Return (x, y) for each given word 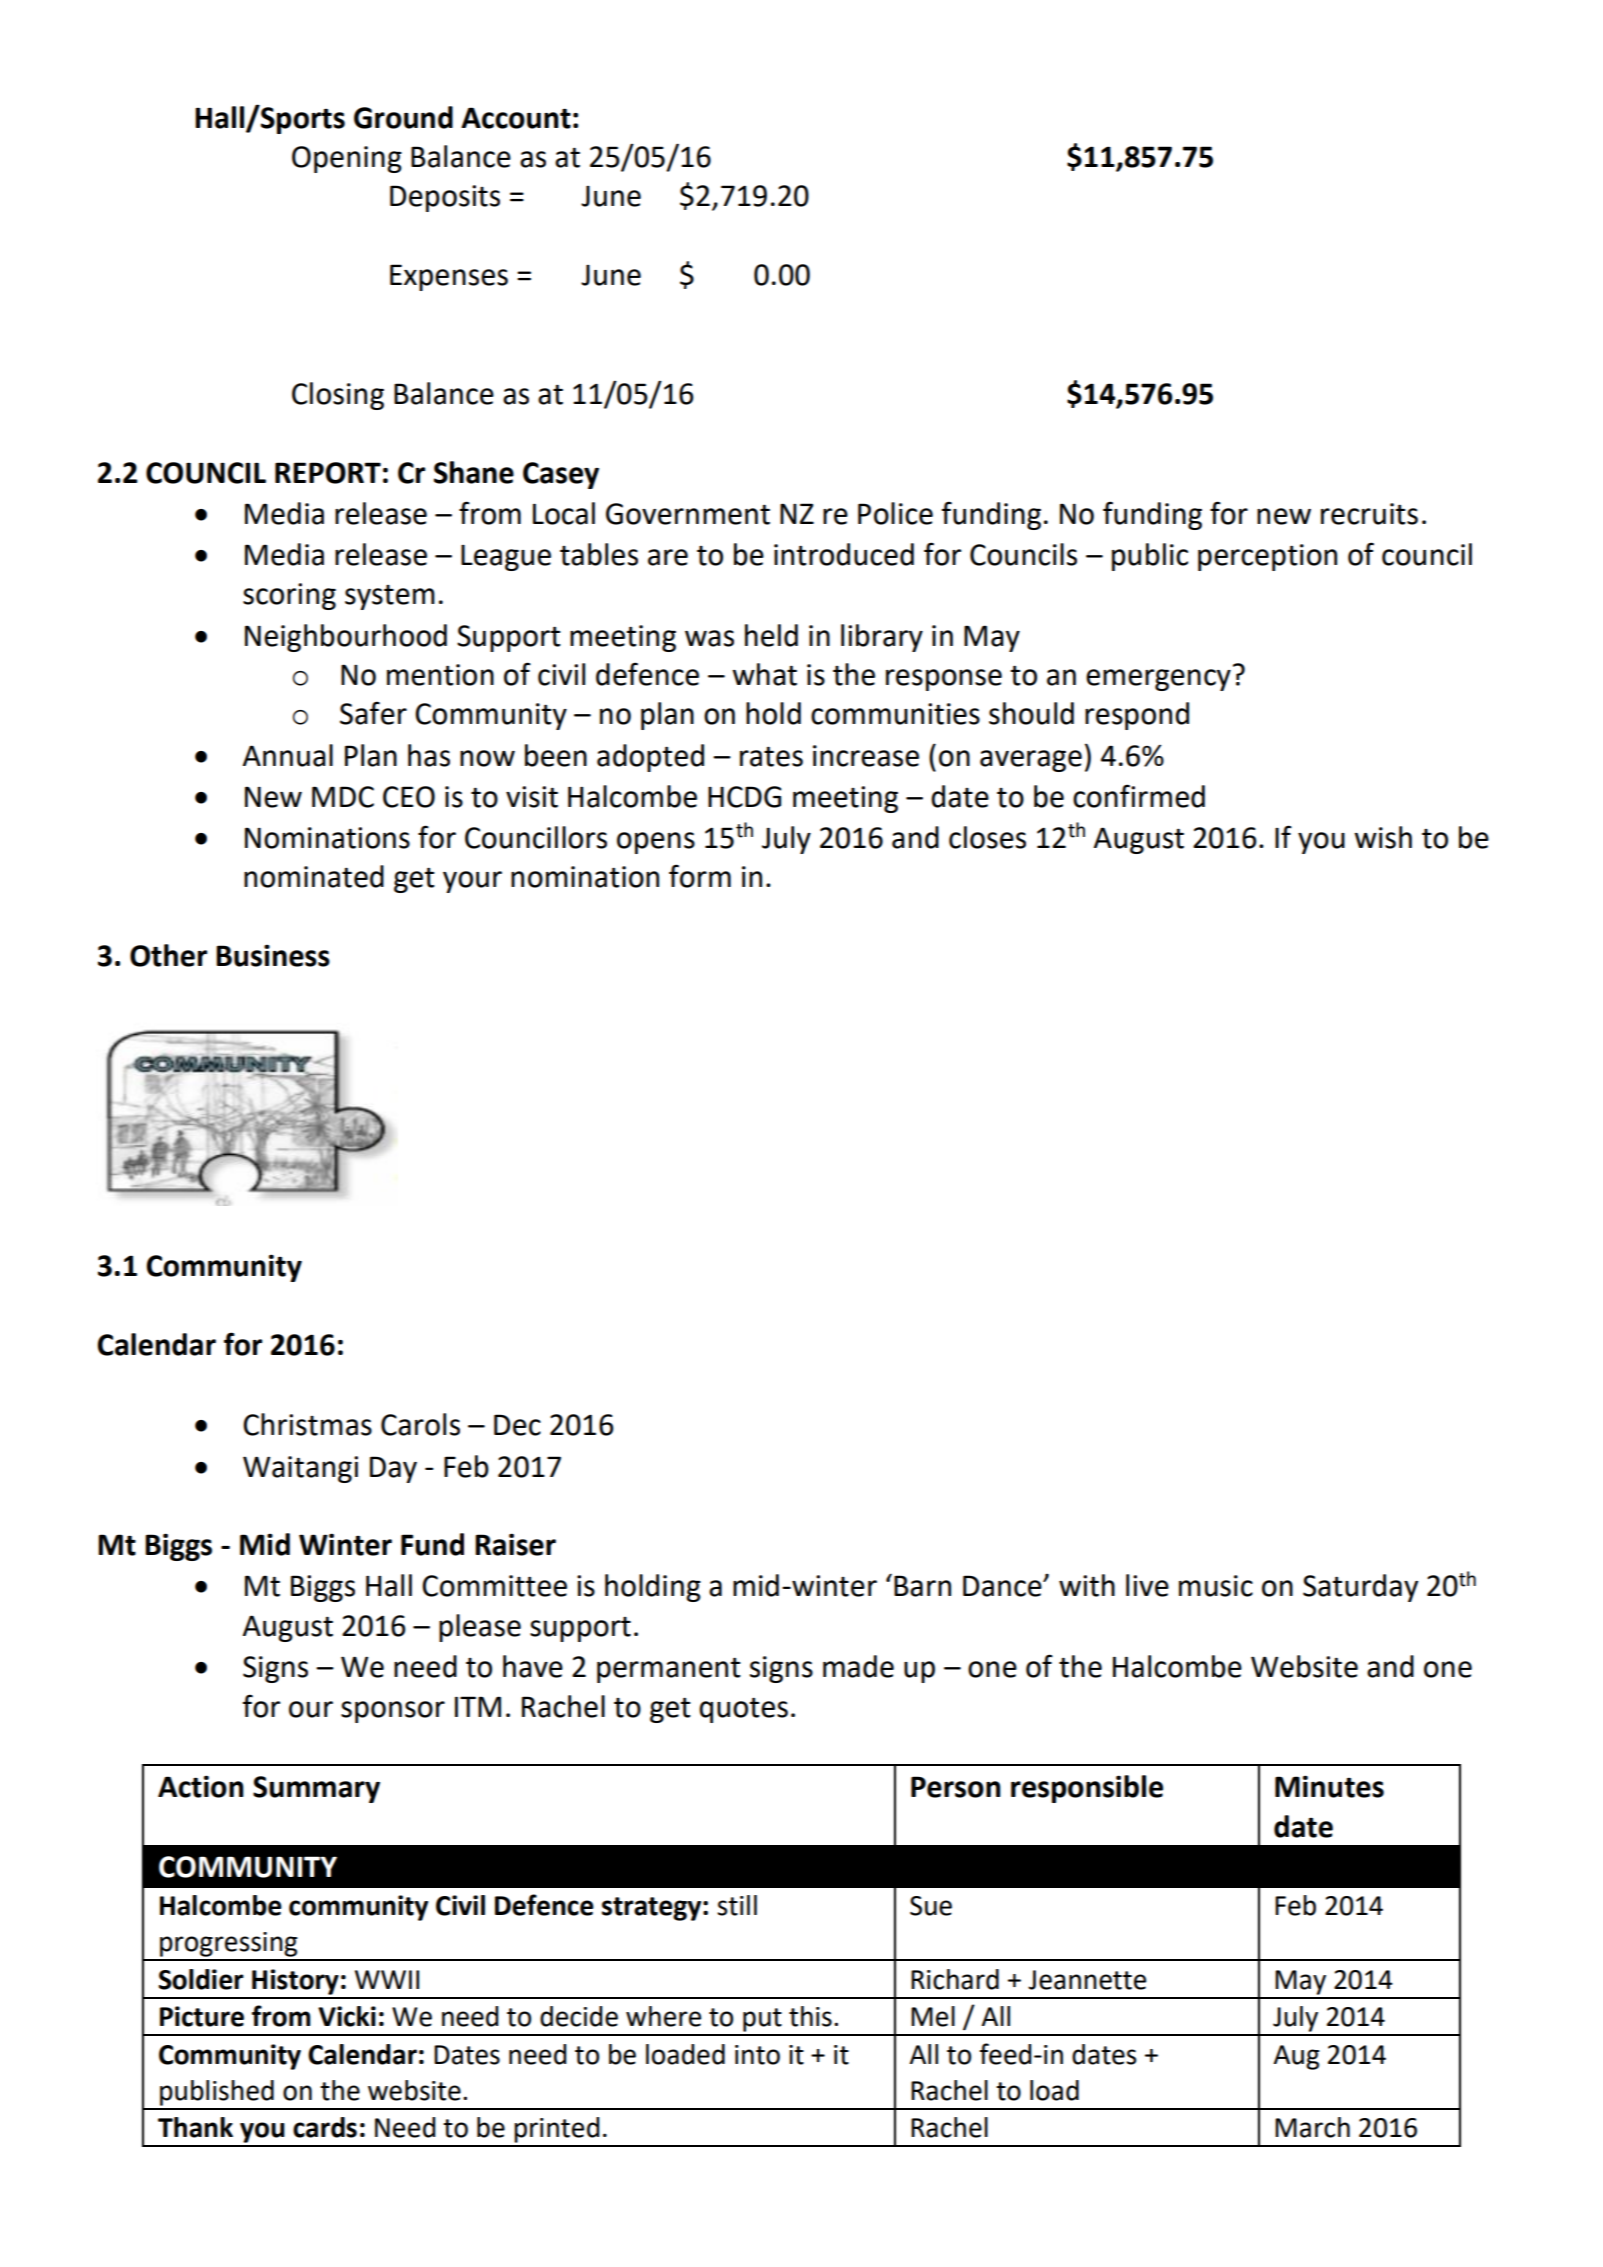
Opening (347, 159)
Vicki (347, 2016)
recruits (1369, 514)
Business (273, 956)
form (700, 876)
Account (516, 118)
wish (1383, 837)
